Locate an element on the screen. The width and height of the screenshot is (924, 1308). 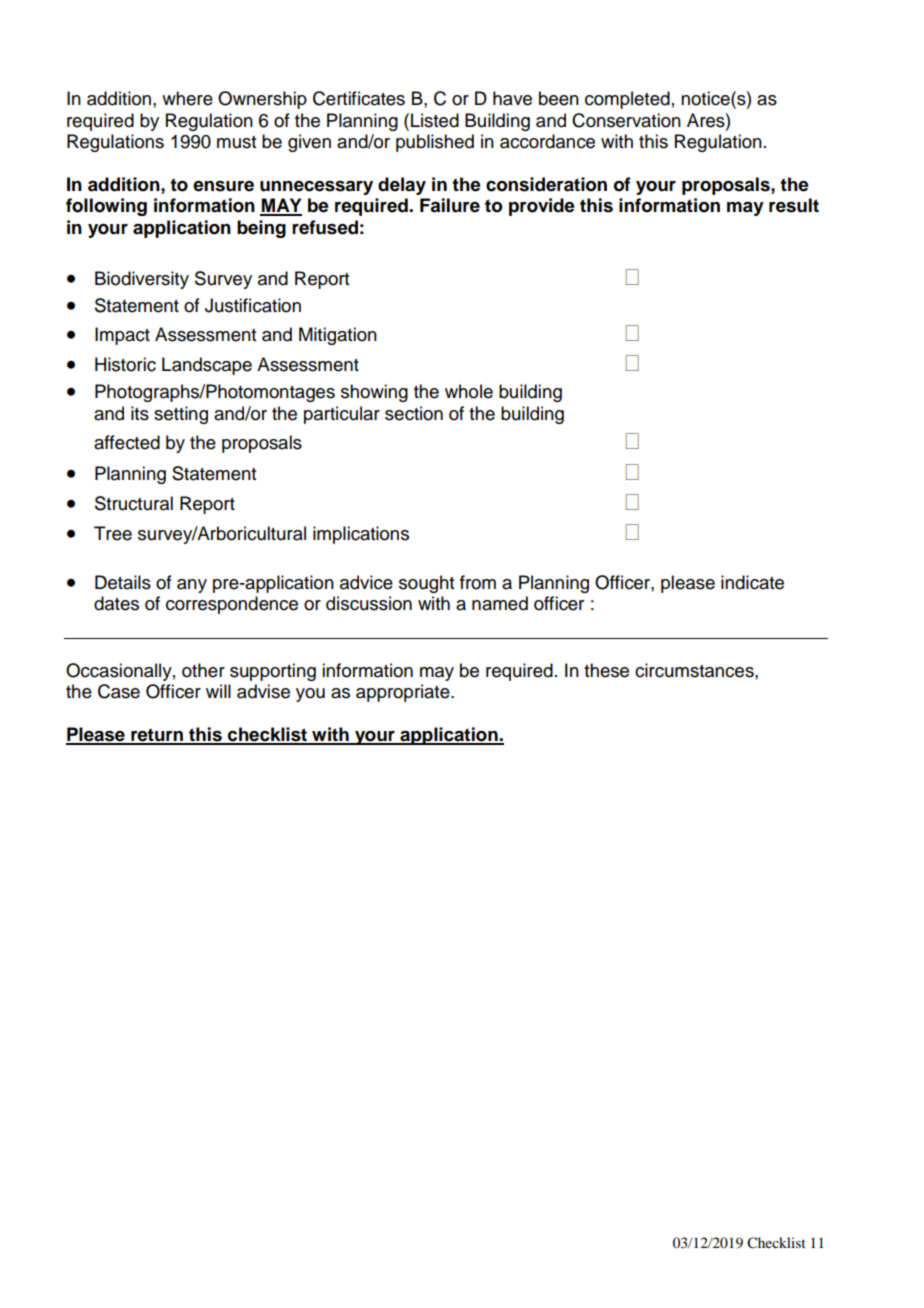
setting is located at coordinates (181, 415).
